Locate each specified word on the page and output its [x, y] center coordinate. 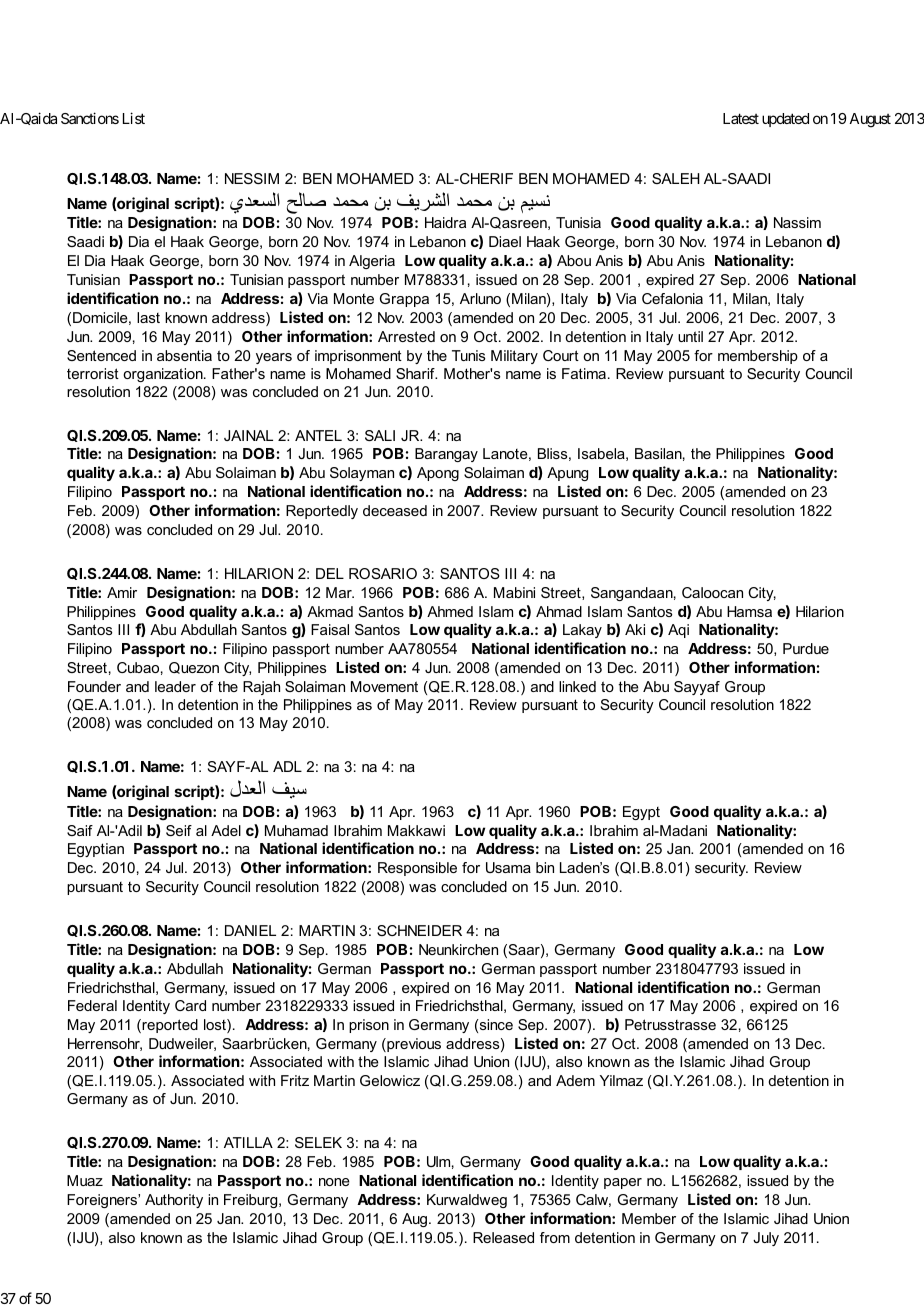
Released [503, 1237]
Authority [174, 1201]
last [148, 317]
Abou [574, 260]
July [766, 1239]
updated [785, 120]
